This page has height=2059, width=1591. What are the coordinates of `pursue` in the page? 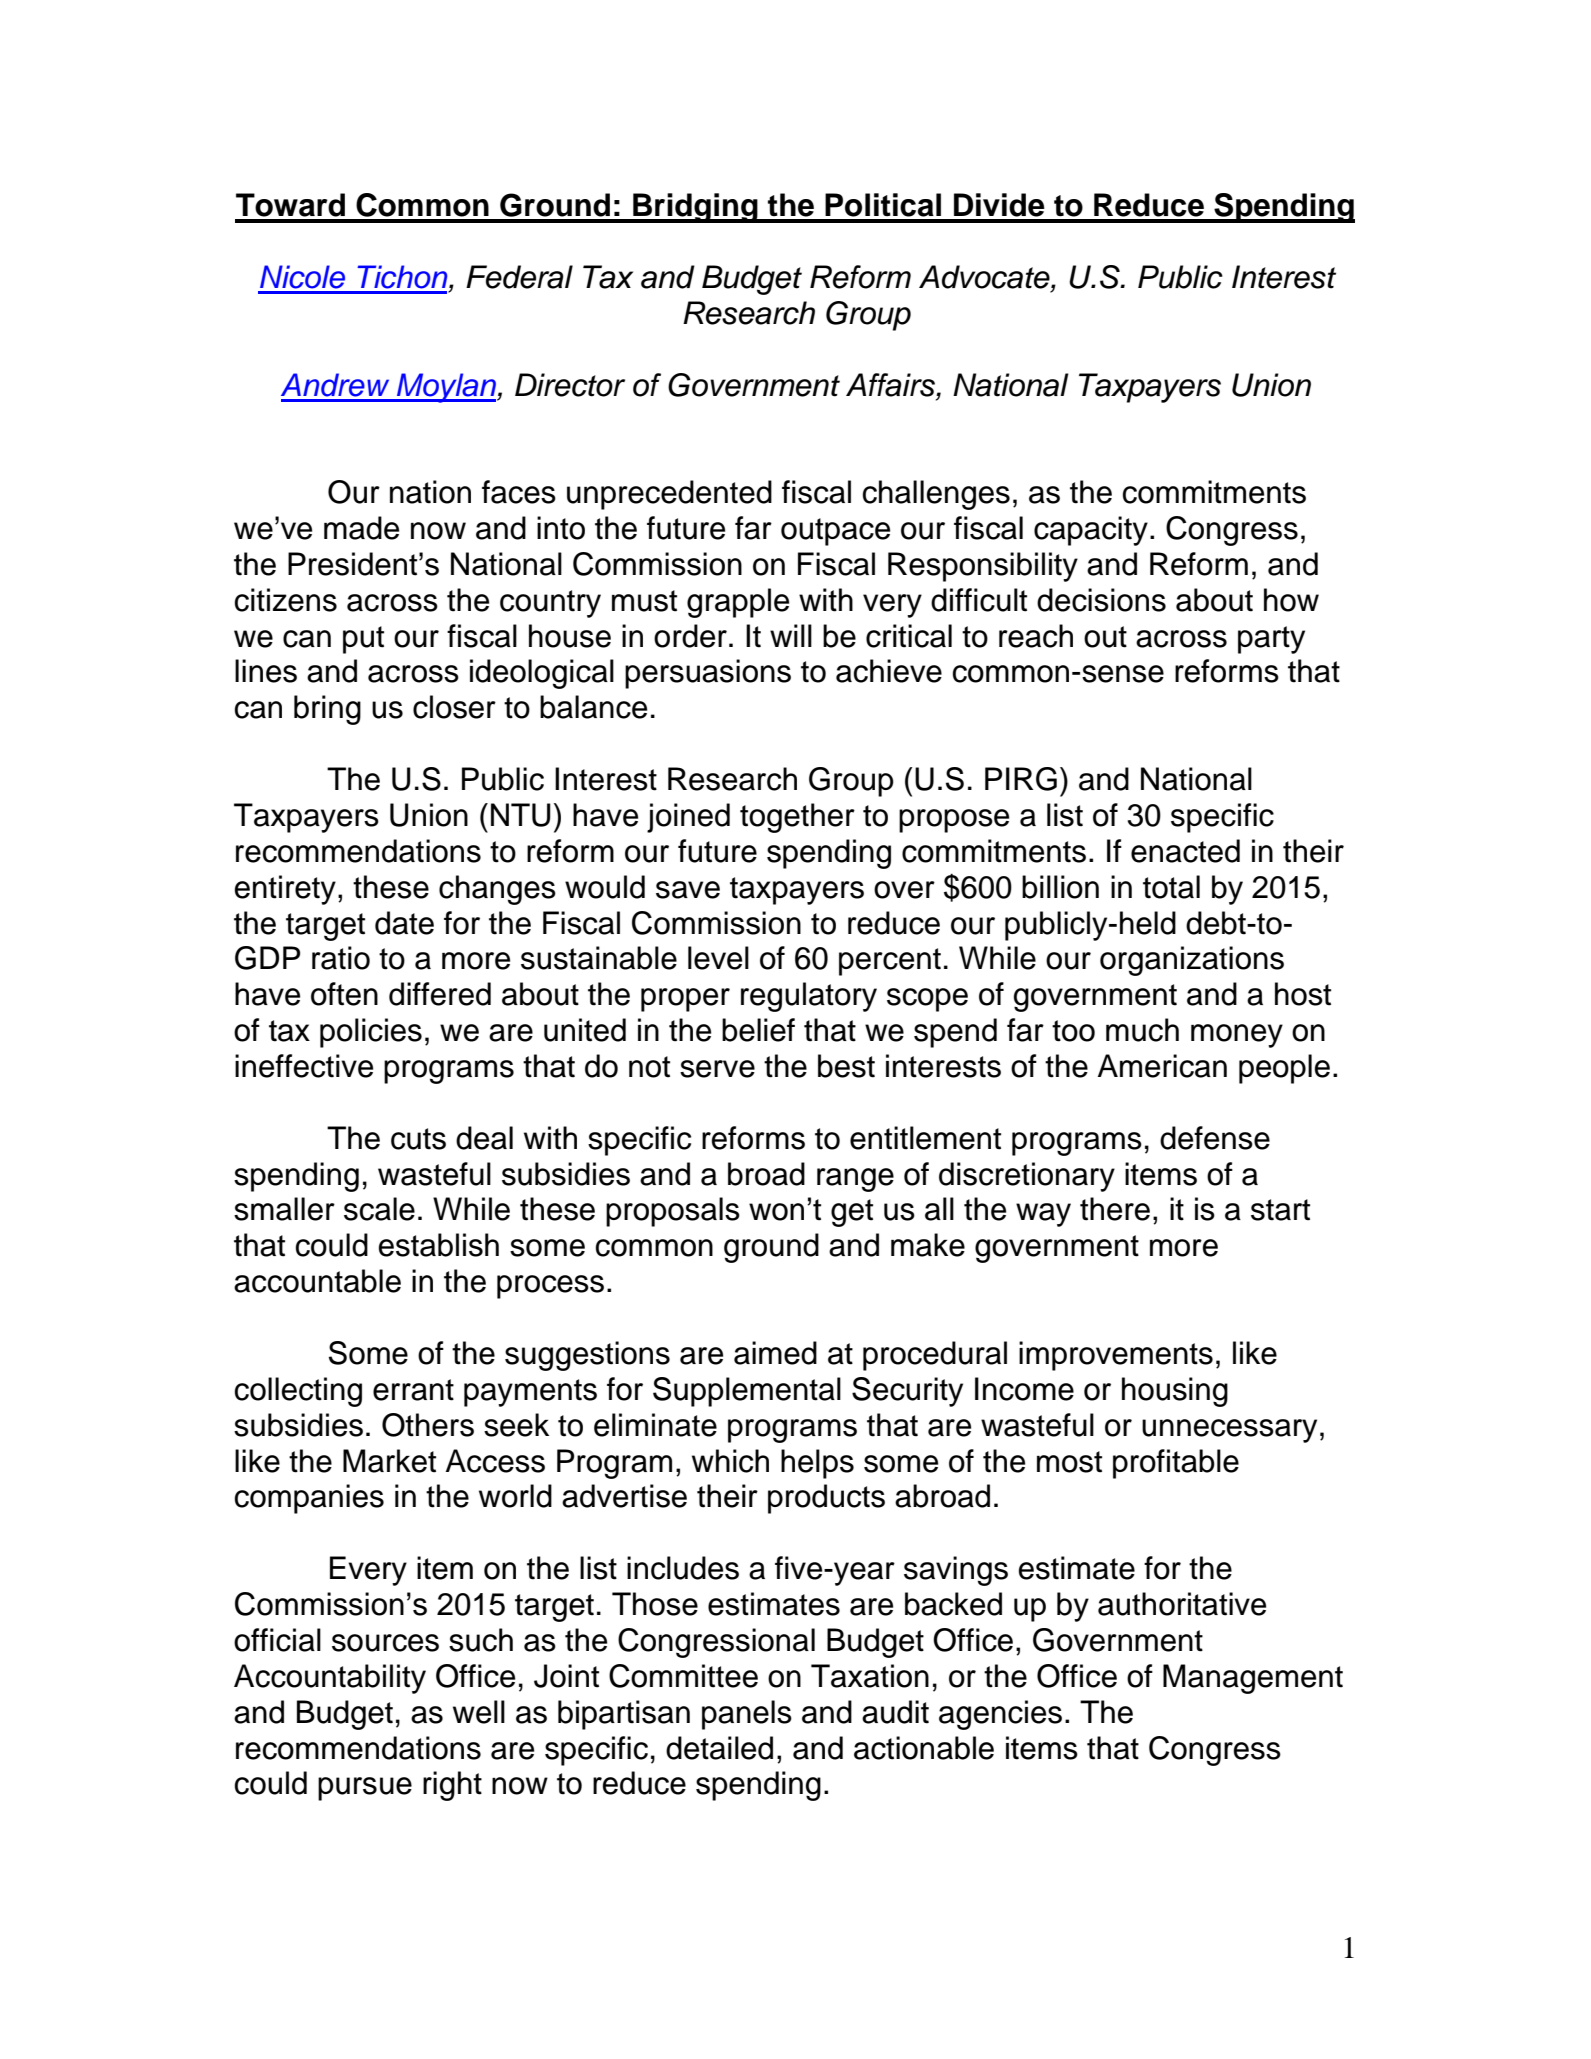 It's located at (365, 1789).
